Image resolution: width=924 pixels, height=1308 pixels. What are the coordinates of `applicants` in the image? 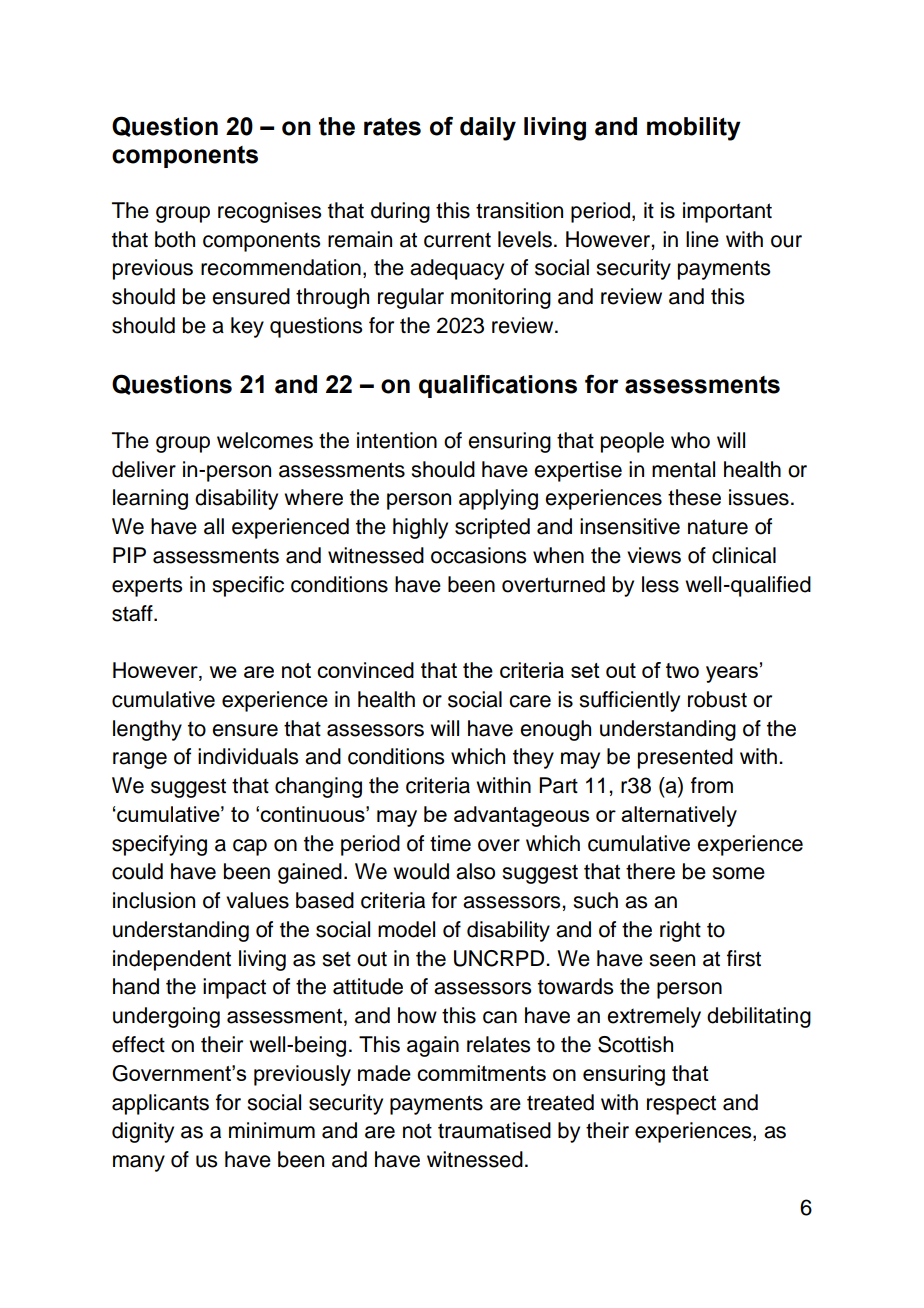 It's located at (160, 1104).
